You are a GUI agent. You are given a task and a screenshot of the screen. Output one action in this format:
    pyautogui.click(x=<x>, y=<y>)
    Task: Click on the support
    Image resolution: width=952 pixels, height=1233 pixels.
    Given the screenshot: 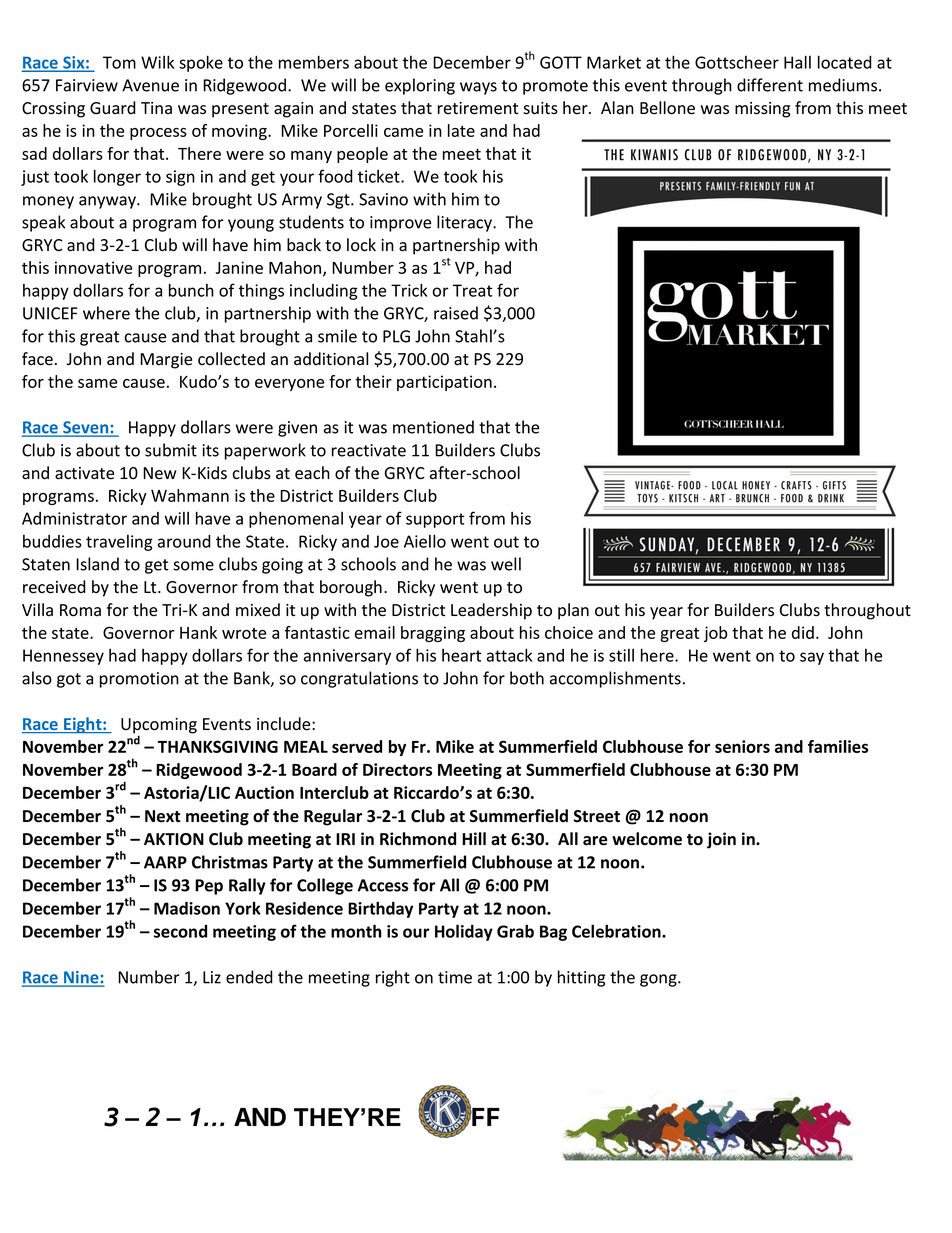 What is the action you would take?
    pyautogui.click(x=435, y=520)
